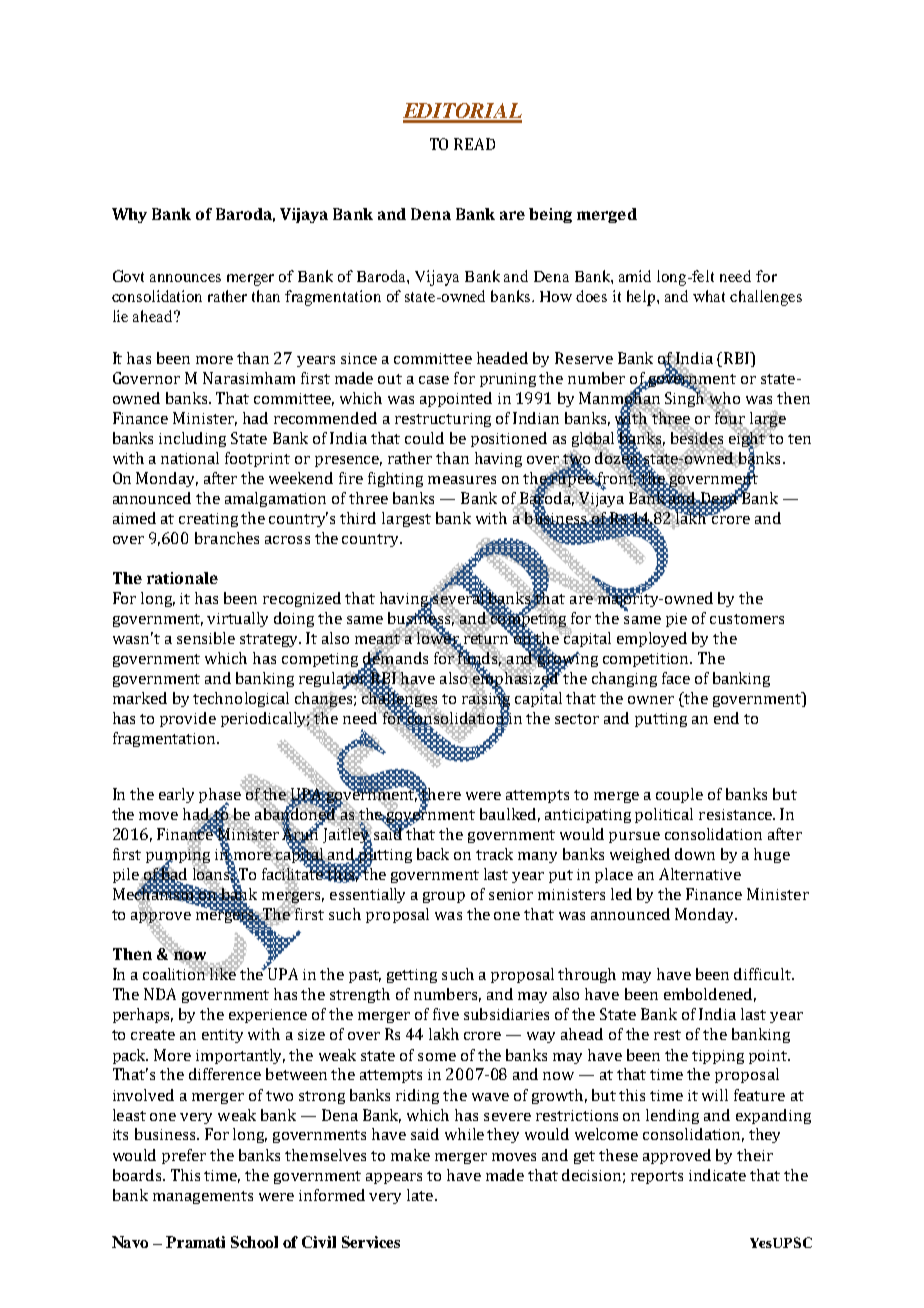 This image has width=924, height=1308. Describe the element at coordinates (764, 974) in the image. I see `difficult` at that location.
